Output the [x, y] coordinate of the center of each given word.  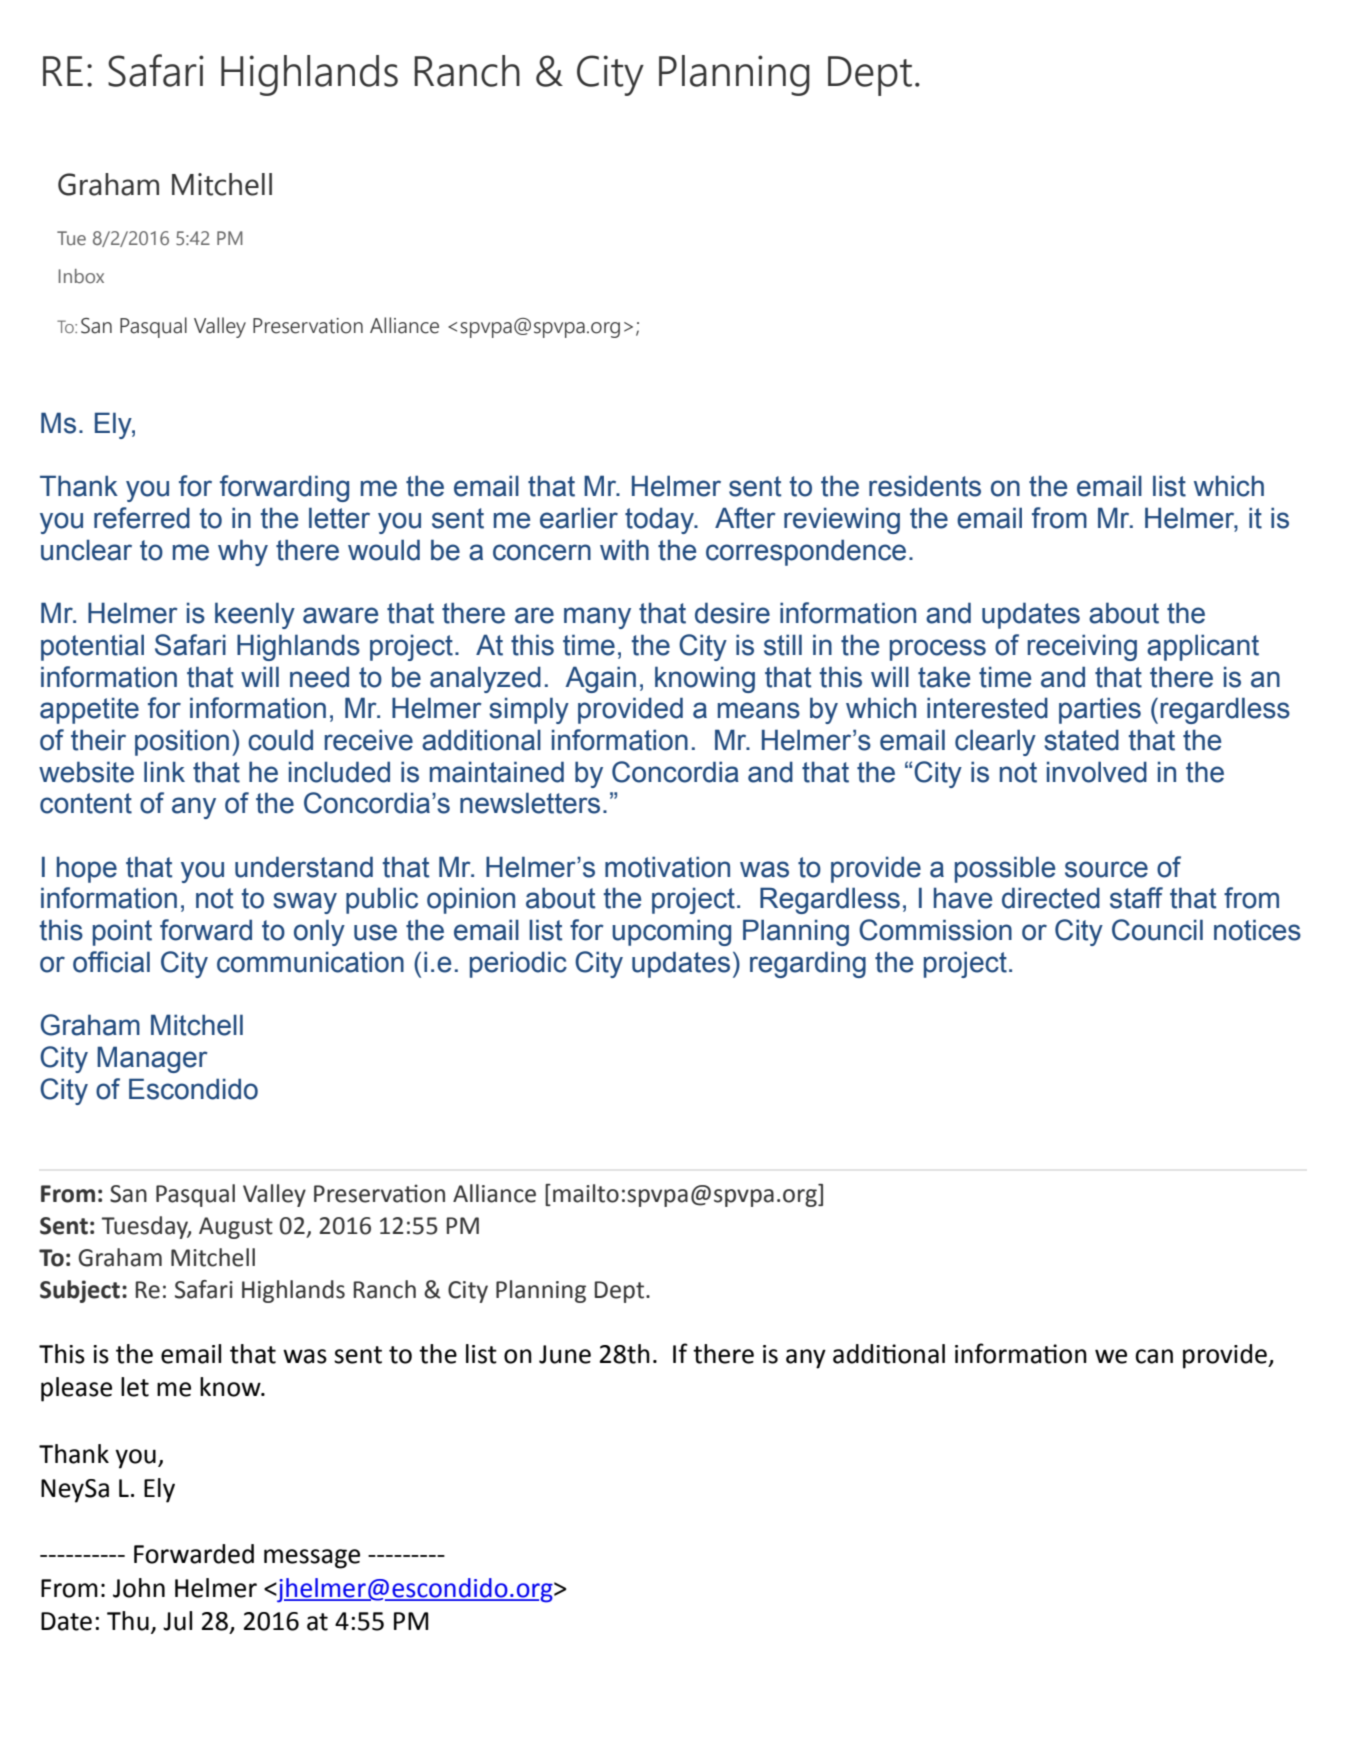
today [660, 520]
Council [1157, 930]
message [312, 1559]
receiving [1082, 647]
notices [1257, 930]
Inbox [81, 276]
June [565, 1354]
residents [925, 486]
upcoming [671, 932]
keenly [255, 615]
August [236, 1228]
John [139, 1588]
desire [732, 613]
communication [310, 962]
